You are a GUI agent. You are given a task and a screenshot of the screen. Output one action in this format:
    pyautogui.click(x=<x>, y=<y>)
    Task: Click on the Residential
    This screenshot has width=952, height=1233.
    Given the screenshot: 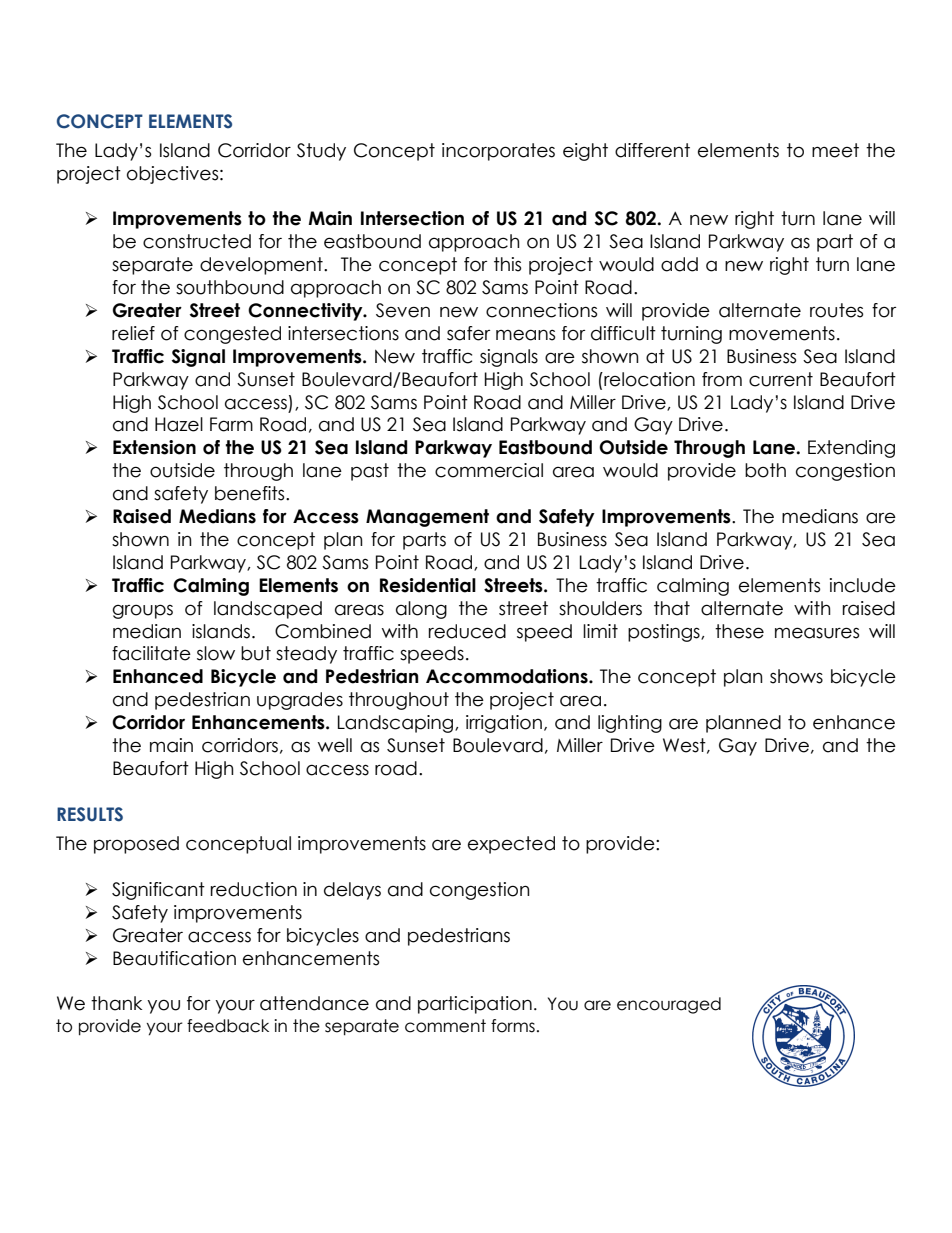 What is the action you would take?
    pyautogui.click(x=428, y=585)
